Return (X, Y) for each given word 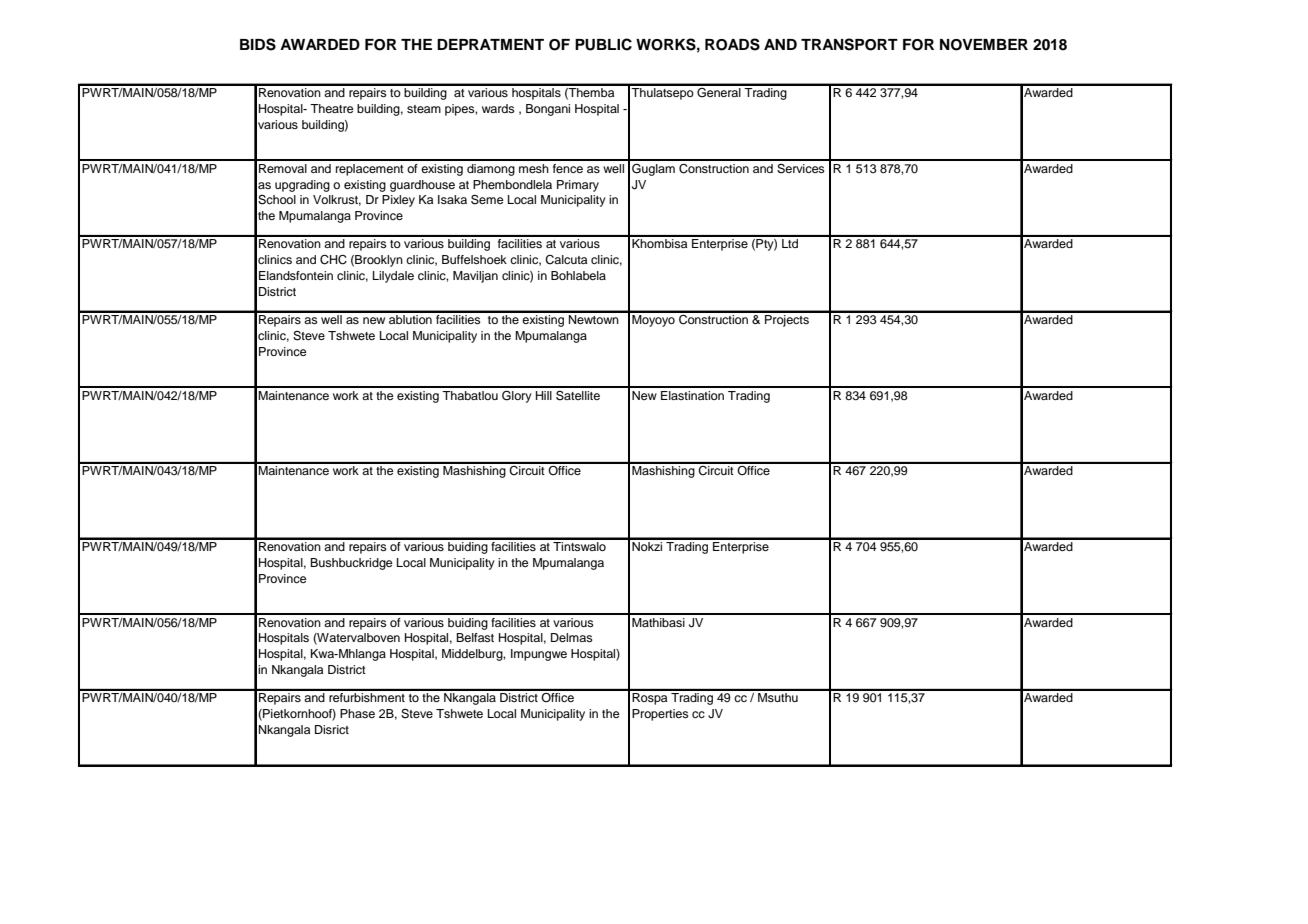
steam (424, 109)
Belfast (475, 637)
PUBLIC (603, 44)
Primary (578, 186)
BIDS (258, 44)
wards (498, 108)
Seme (487, 200)
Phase (357, 713)
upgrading (302, 186)
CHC (333, 260)
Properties (660, 715)
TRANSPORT (849, 44)
